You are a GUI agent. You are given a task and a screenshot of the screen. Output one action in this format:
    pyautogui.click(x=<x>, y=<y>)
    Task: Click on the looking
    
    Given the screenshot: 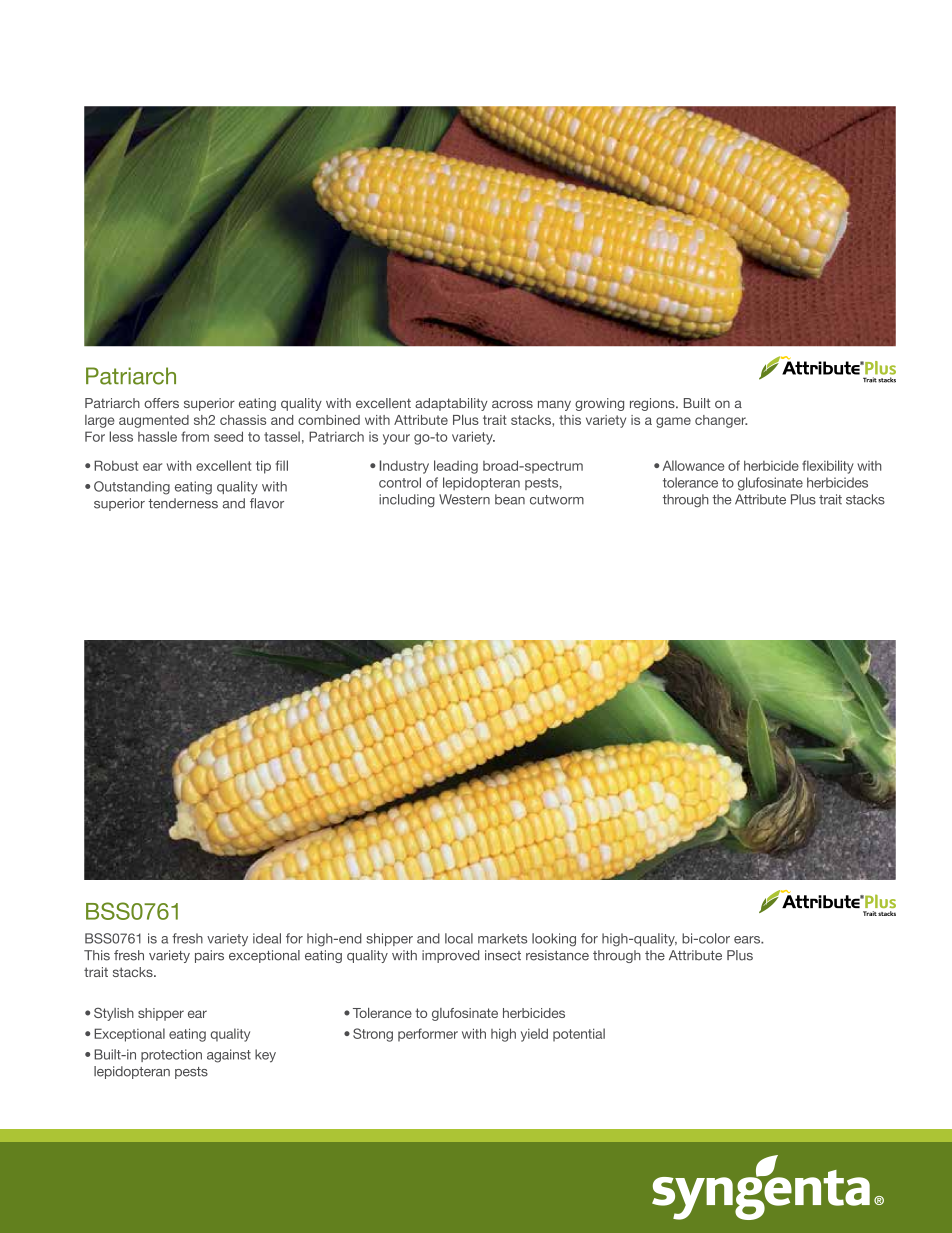 What is the action you would take?
    pyautogui.click(x=554, y=940)
